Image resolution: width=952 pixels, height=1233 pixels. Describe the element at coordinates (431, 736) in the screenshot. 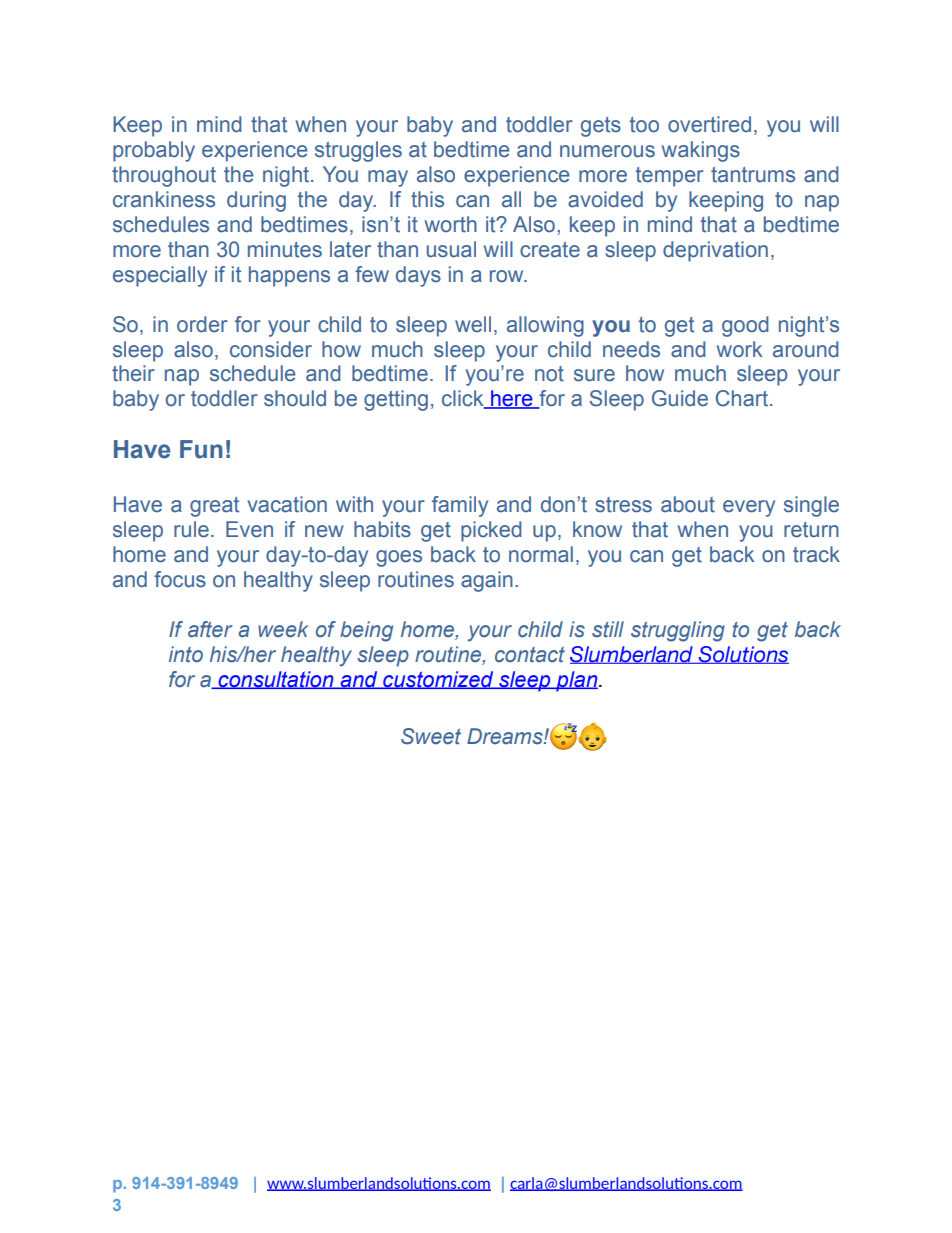

I see `Sweet` at that location.
